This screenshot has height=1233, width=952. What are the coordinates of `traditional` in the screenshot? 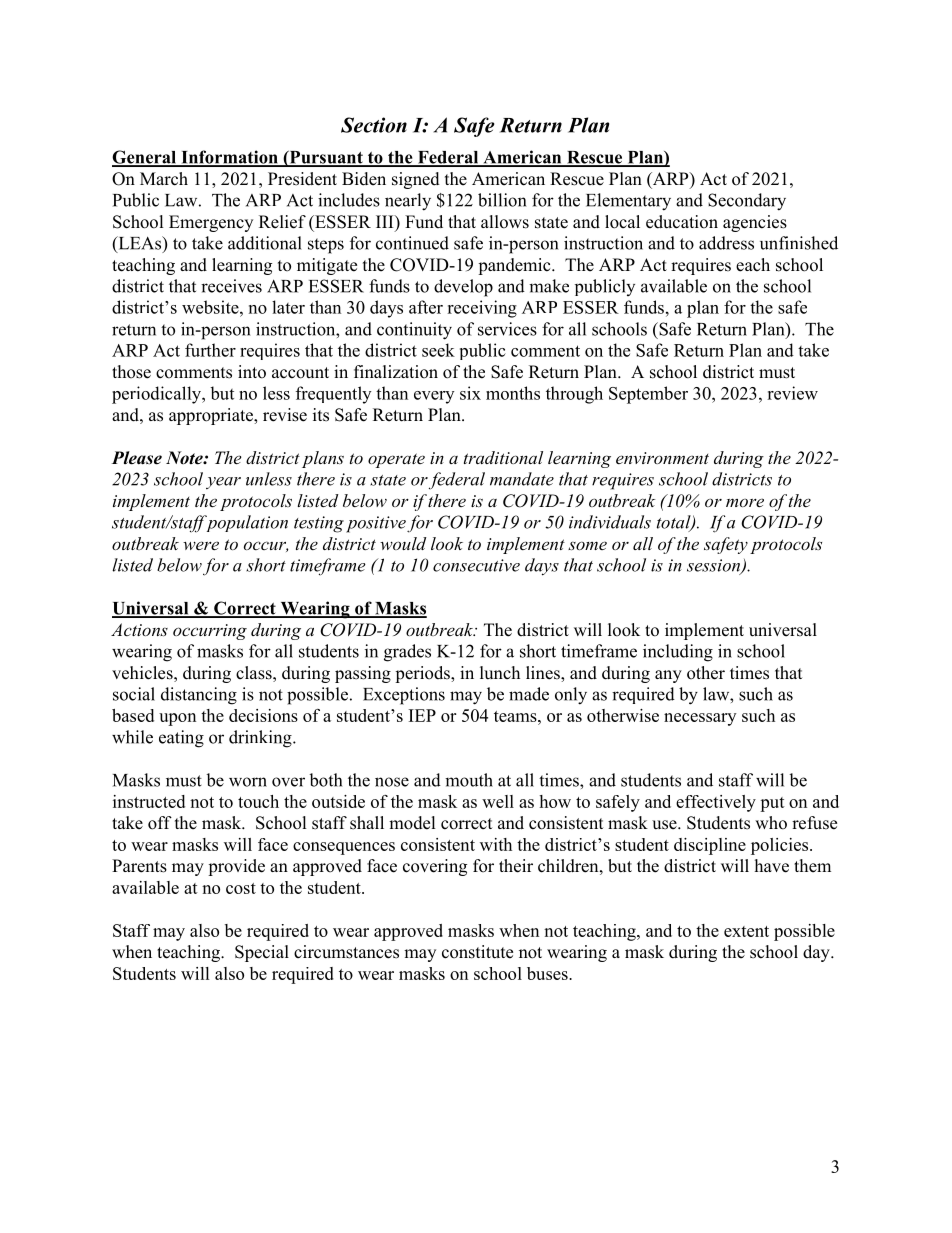 It's located at (503, 457).
